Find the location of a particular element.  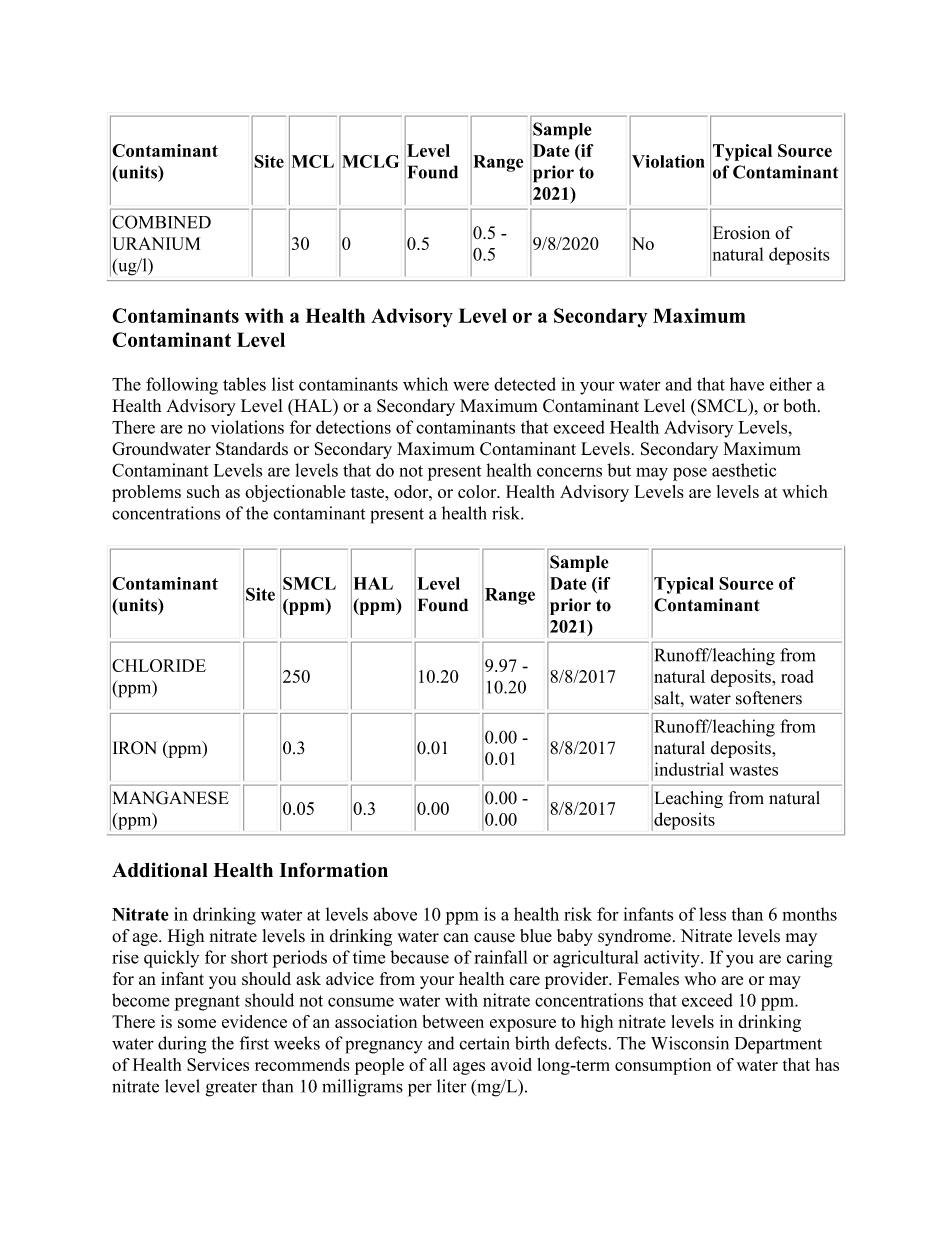

were is located at coordinates (471, 386).
